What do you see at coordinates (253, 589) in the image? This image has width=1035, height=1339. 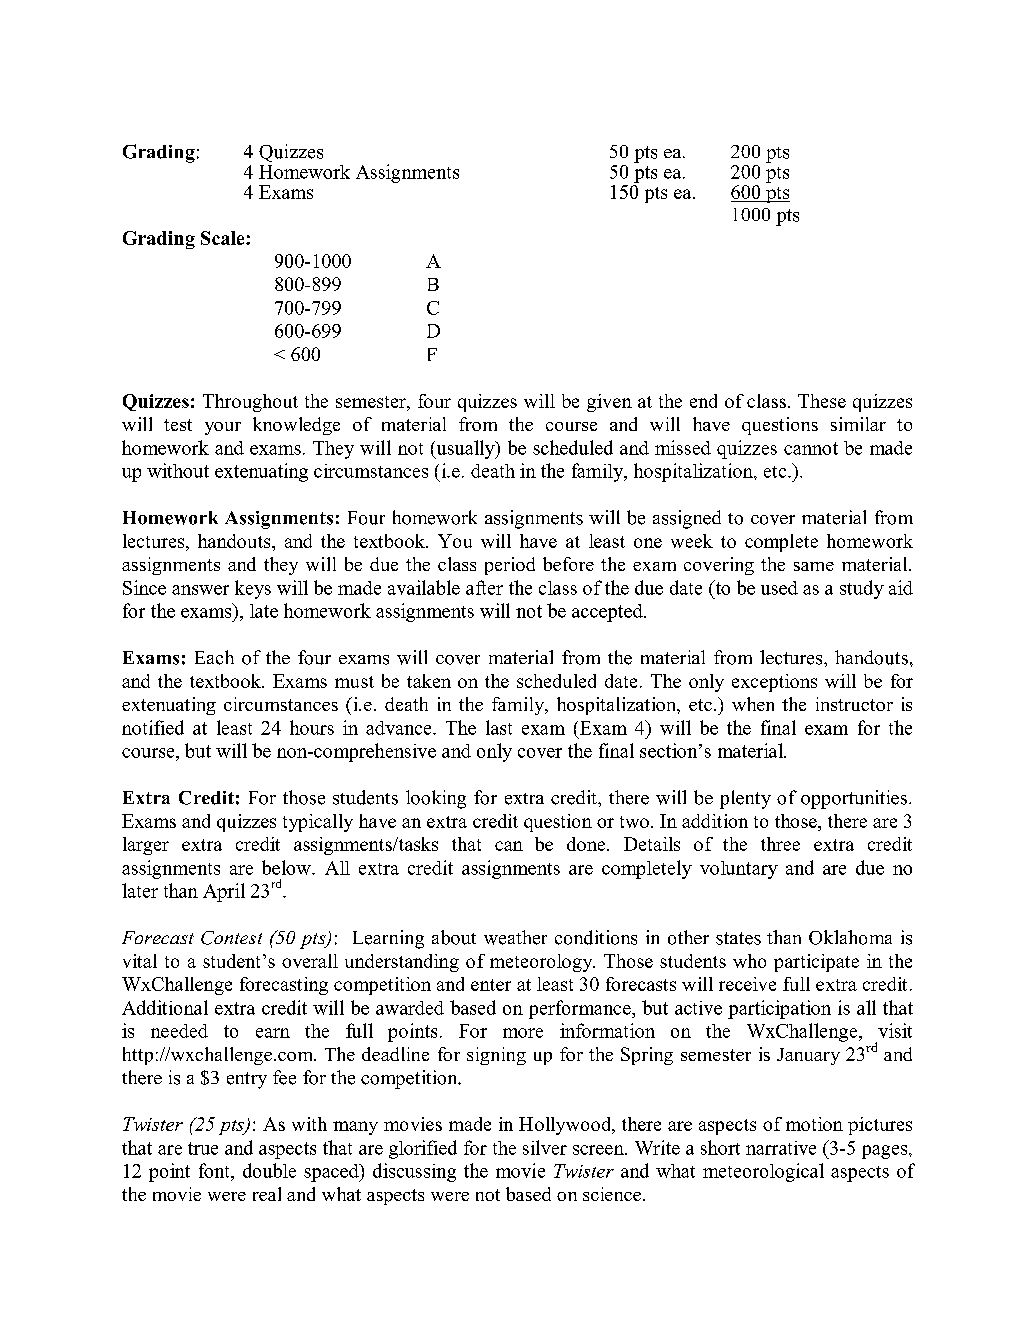 I see `keys` at bounding box center [253, 589].
